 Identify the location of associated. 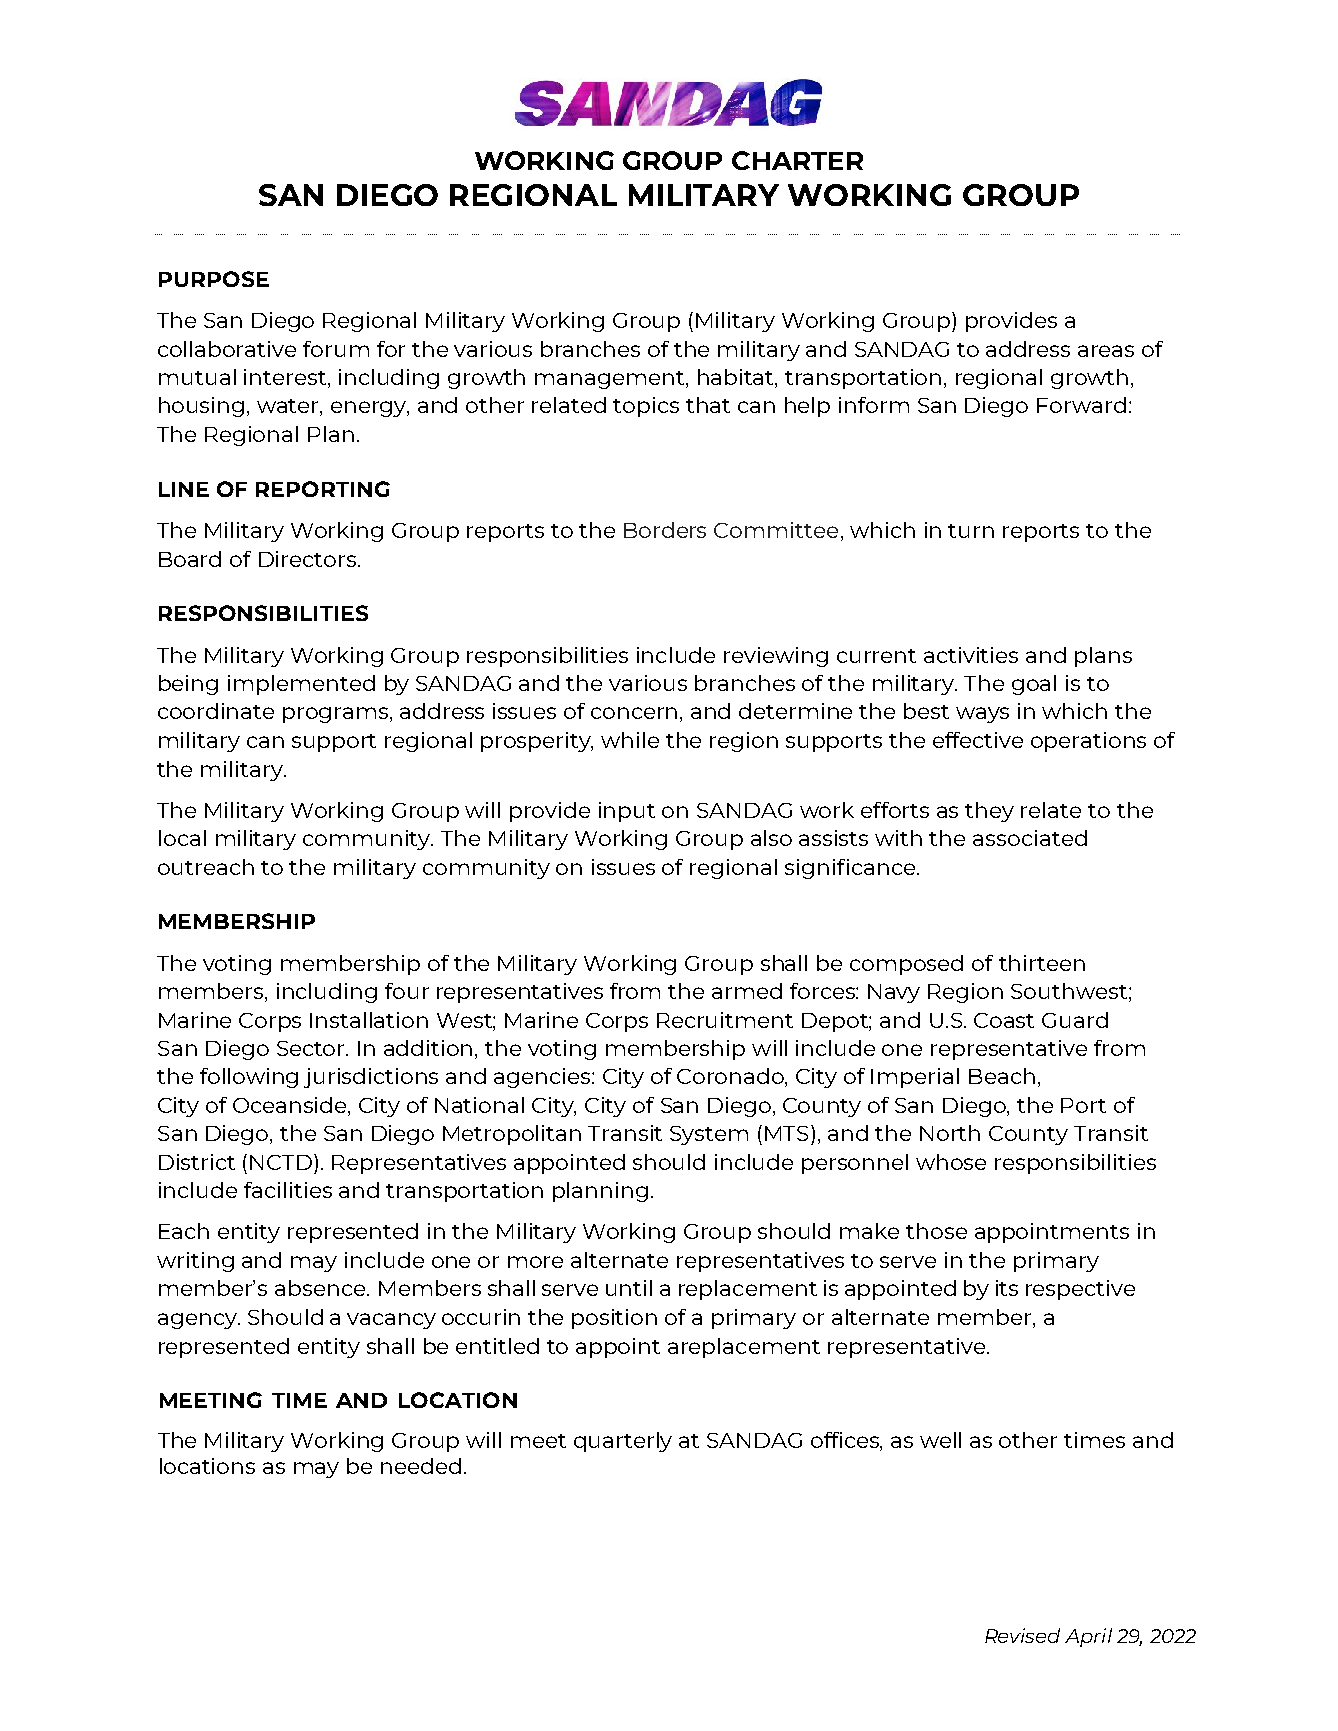
(1030, 838).
